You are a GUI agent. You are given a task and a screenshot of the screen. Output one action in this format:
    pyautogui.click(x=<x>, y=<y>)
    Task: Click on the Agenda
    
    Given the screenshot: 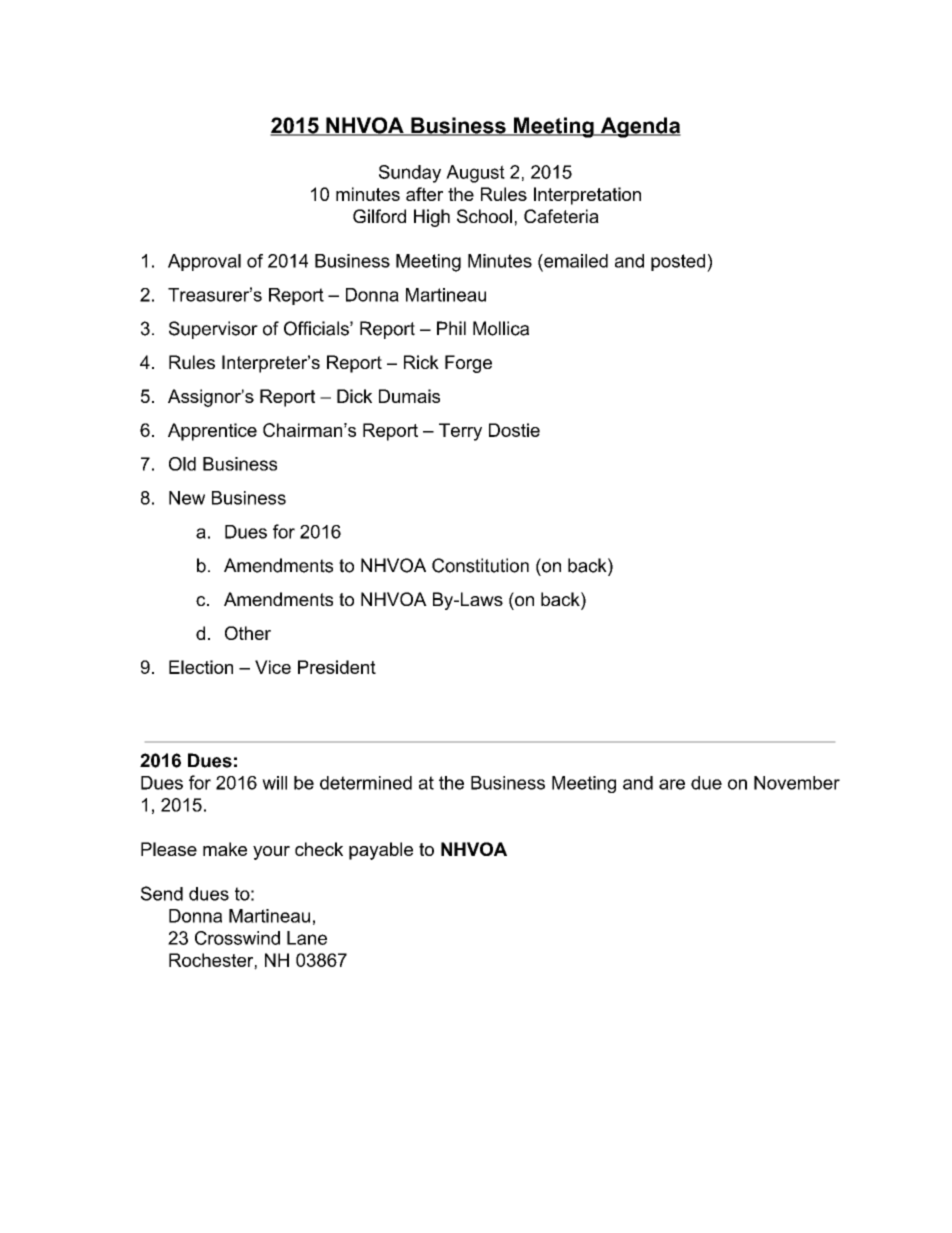 What is the action you would take?
    pyautogui.click(x=639, y=127)
